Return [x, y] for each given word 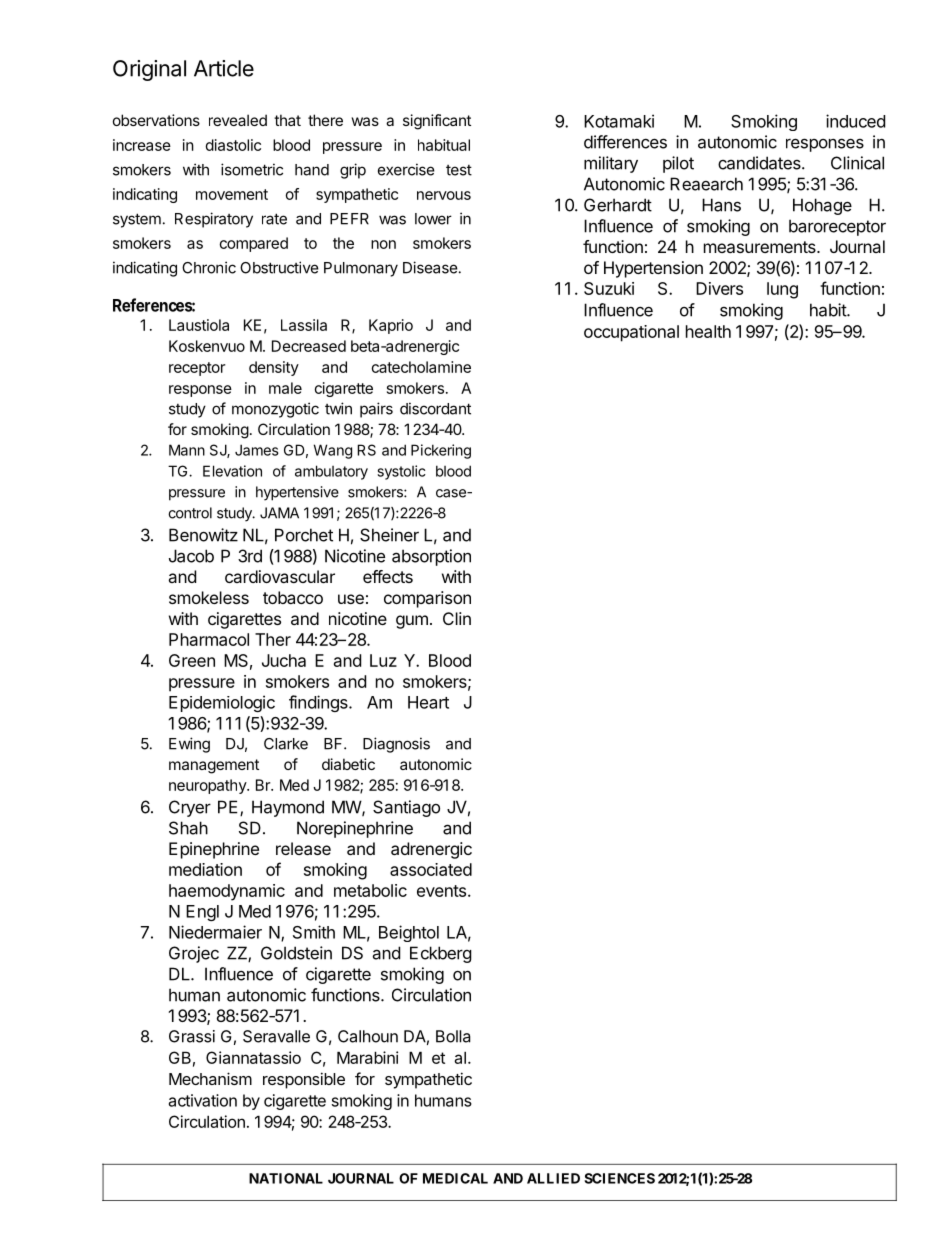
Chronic [209, 267]
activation [203, 1100]
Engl [202, 913]
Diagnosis [396, 745]
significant [437, 122]
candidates [760, 163]
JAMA [279, 513]
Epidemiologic [222, 703]
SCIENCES [619, 1178]
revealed [238, 120]
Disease [430, 267]
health [708, 331]
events [443, 891]
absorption [431, 557]
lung [782, 290]
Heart [428, 702]
